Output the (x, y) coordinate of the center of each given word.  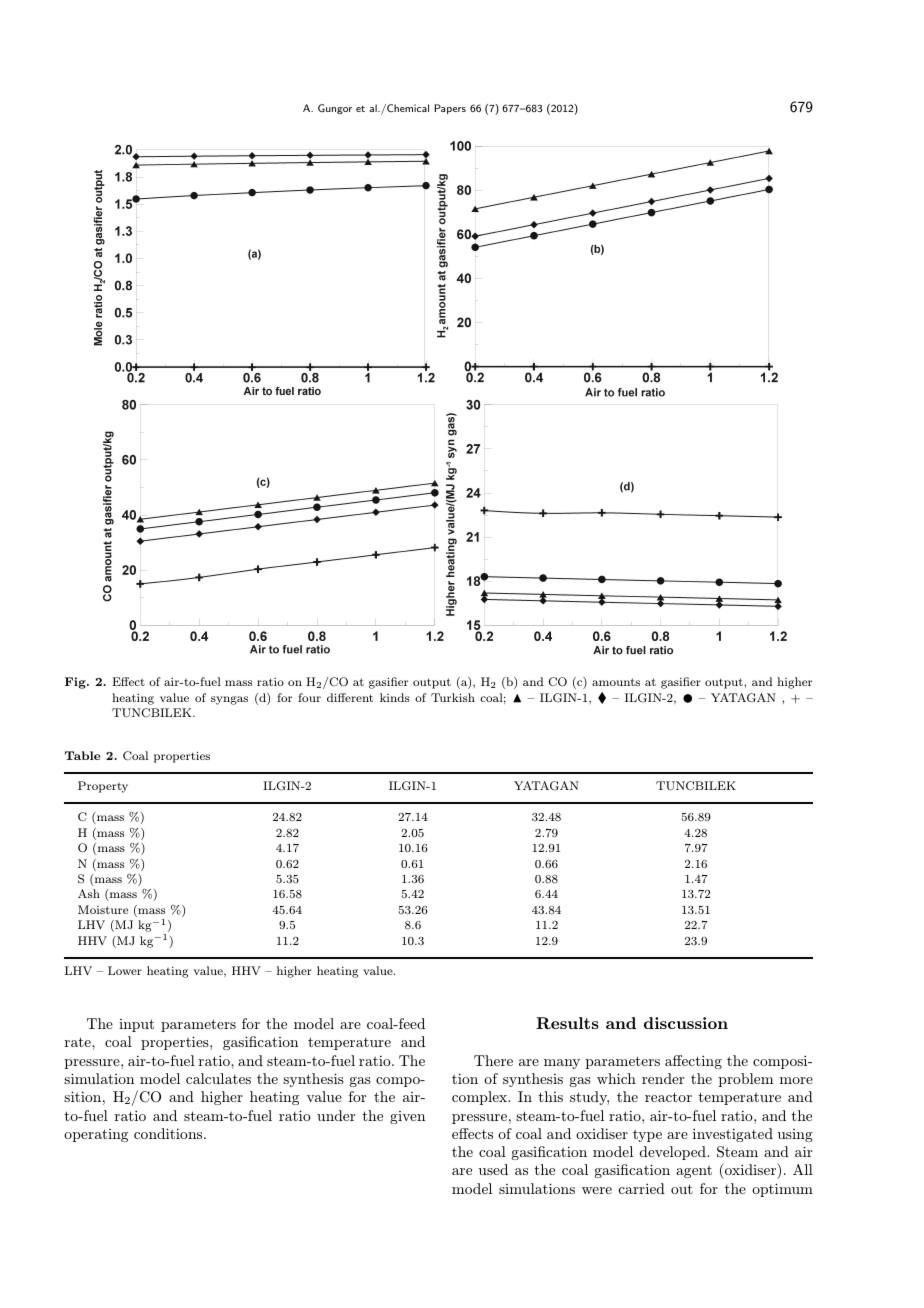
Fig (76, 683)
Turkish (453, 697)
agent (694, 1171)
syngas (229, 700)
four (309, 697)
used (493, 1169)
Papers (450, 109)
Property (103, 787)
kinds (394, 697)
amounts (616, 682)
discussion (686, 1023)
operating (96, 1135)
